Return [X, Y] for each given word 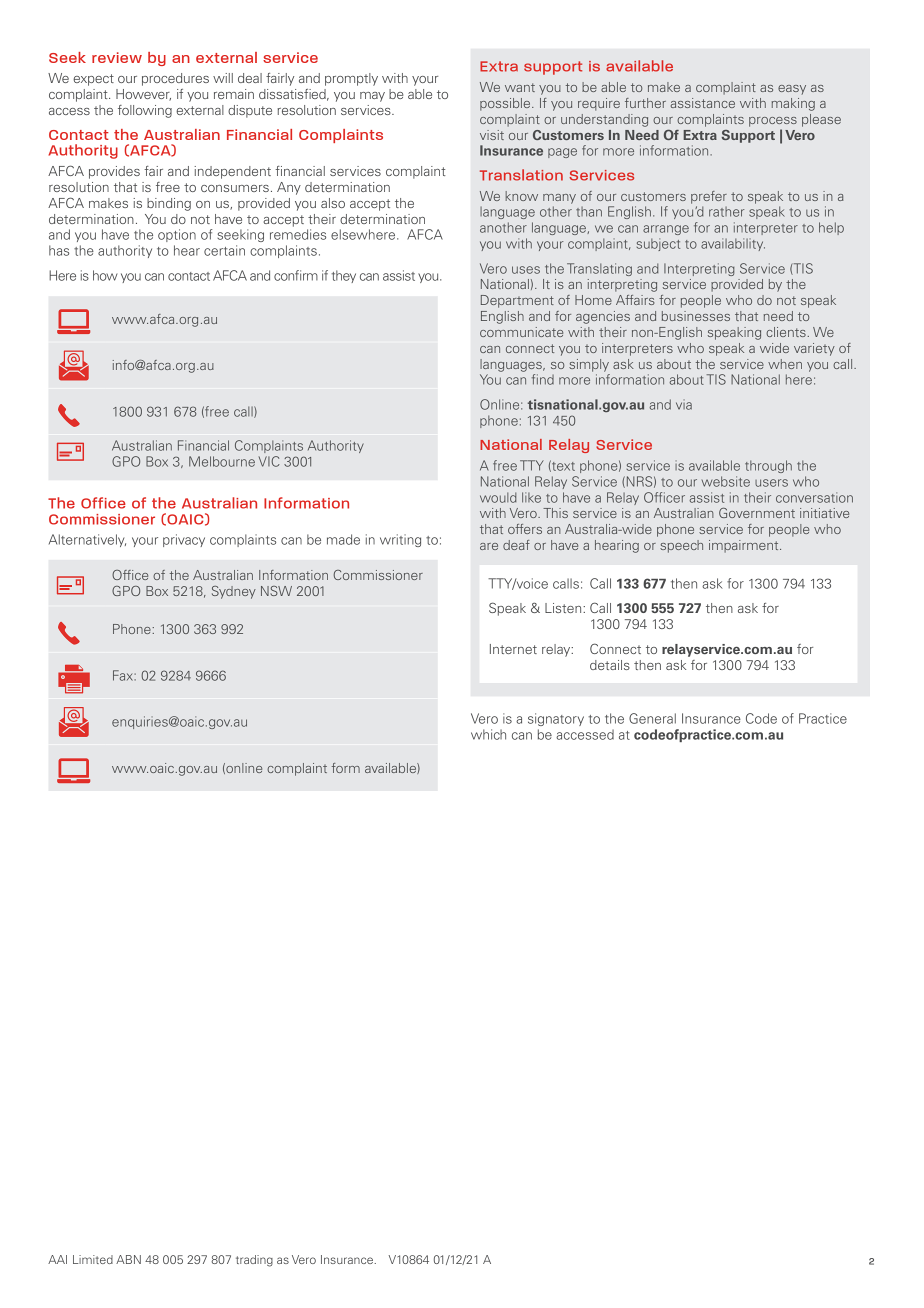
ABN [128, 1259]
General [652, 718]
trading [254, 1261]
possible [506, 104]
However [143, 95]
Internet [513, 649]
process [773, 122]
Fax [124, 675]
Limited [93, 1259]
